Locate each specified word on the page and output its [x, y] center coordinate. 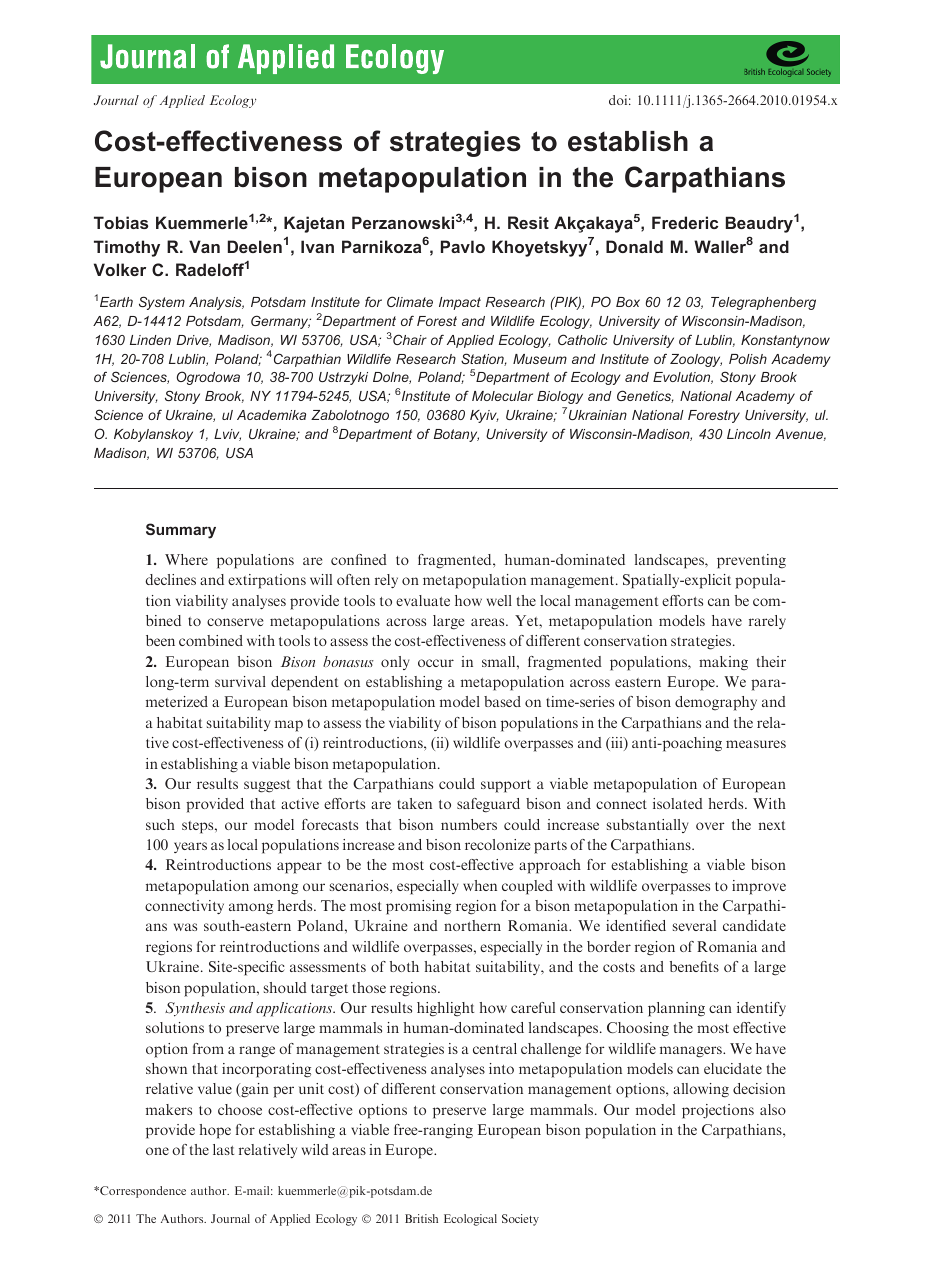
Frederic [685, 222]
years [190, 847]
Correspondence [142, 1192]
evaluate [423, 600]
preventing [751, 561]
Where [186, 559]
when [480, 885]
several [694, 925]
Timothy [127, 248]
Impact [460, 303]
